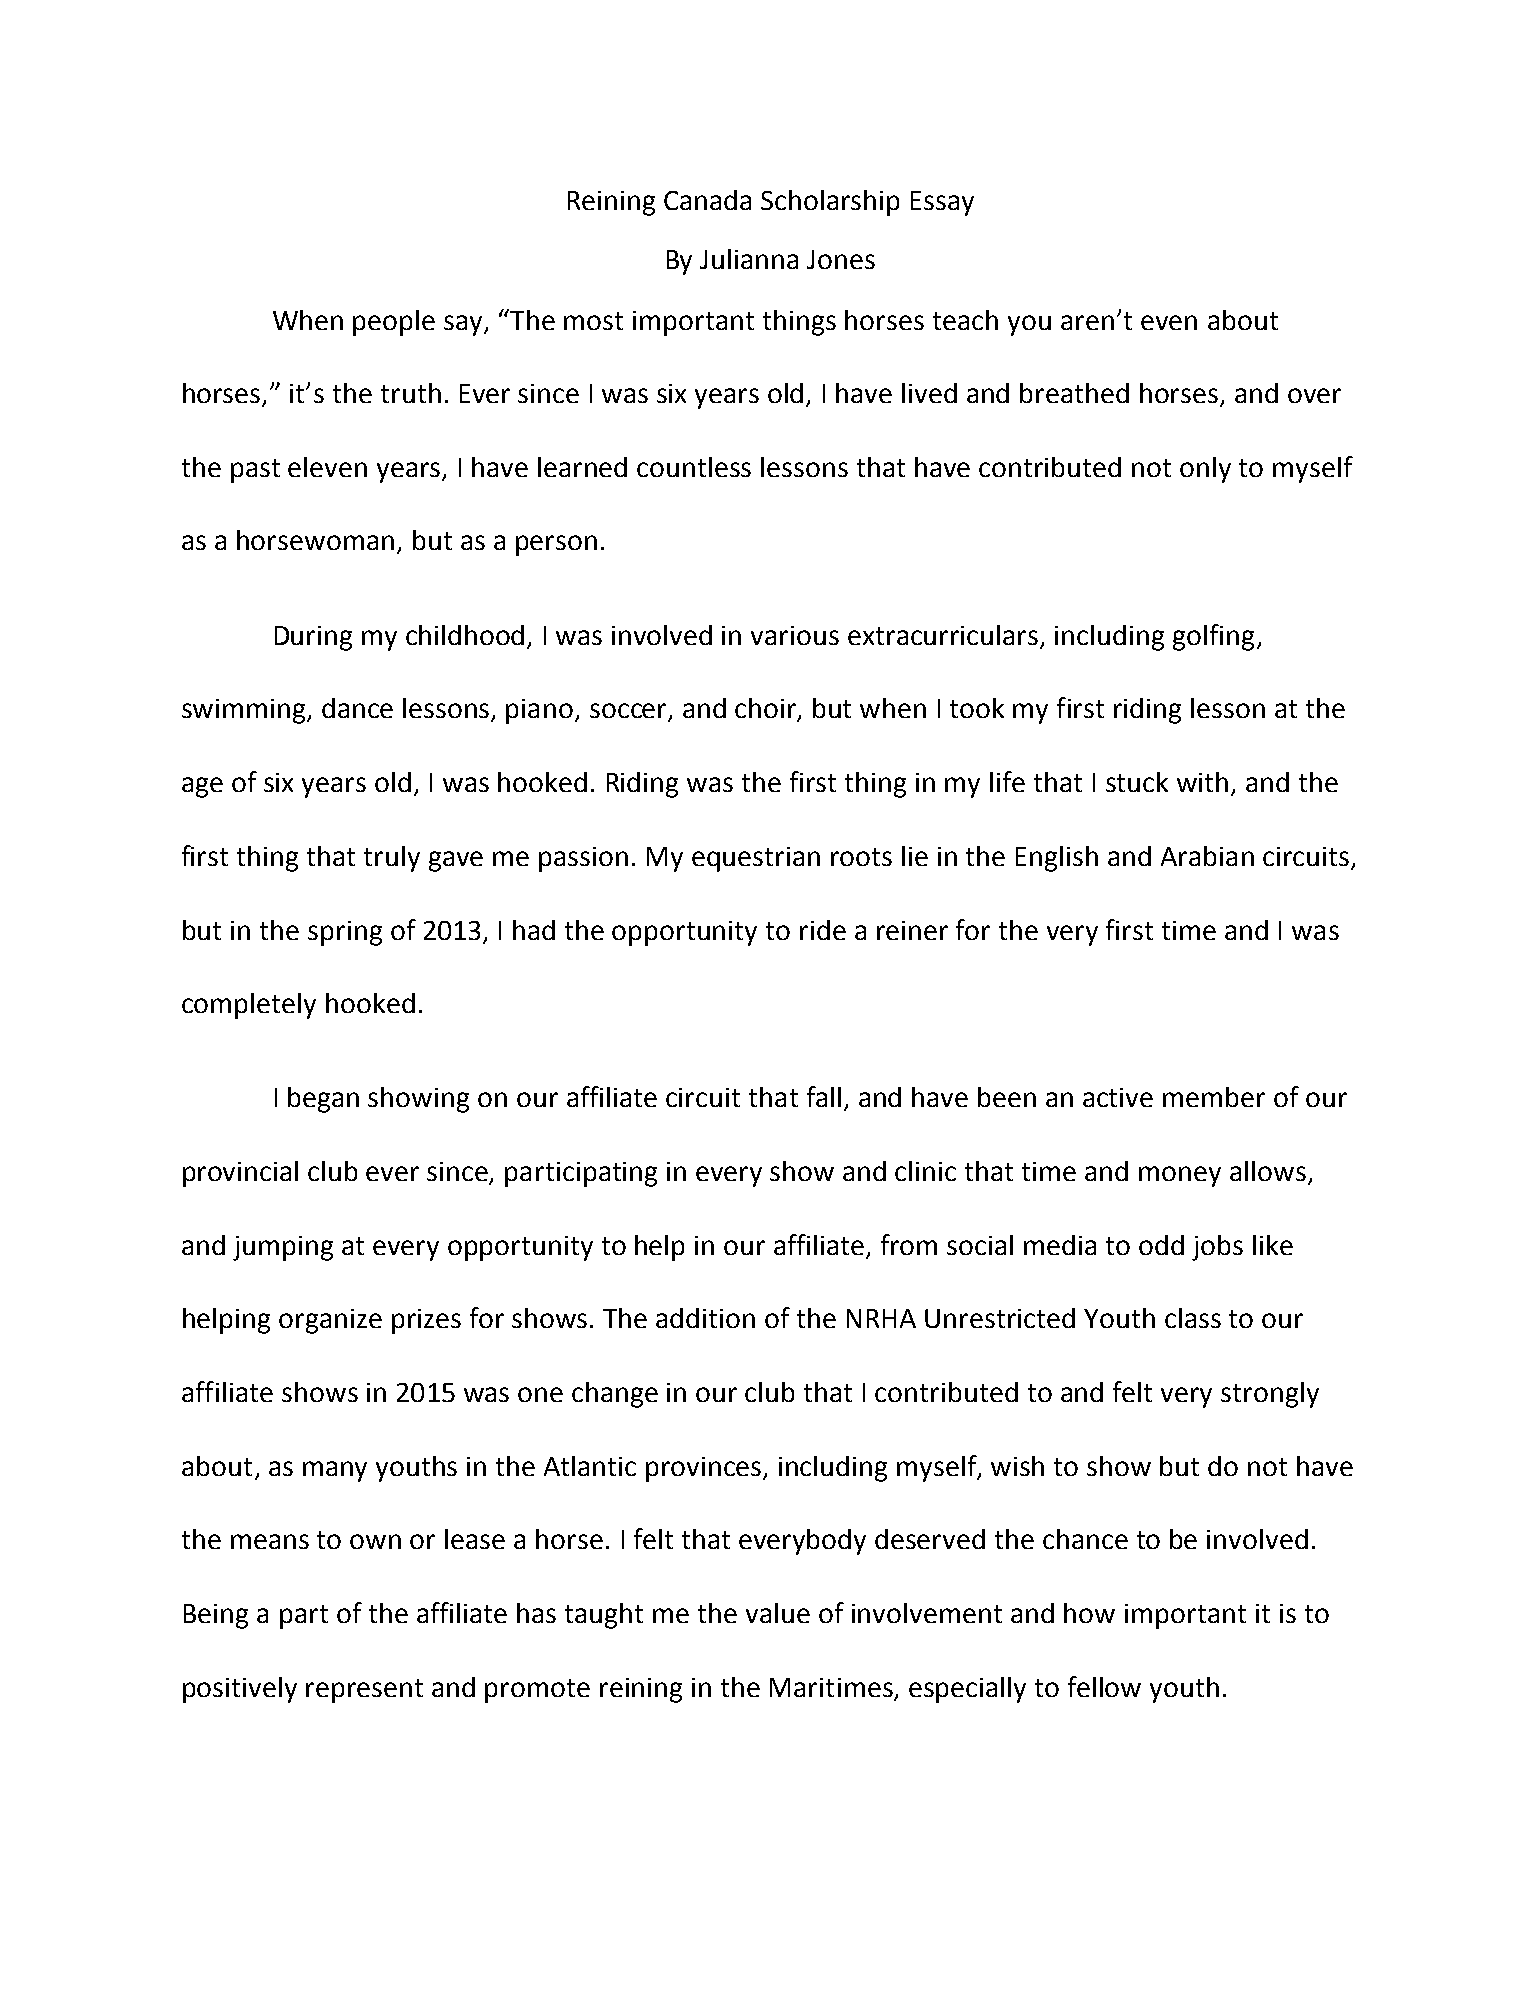  What do you see at coordinates (778, 1613) in the page?
I see `value` at bounding box center [778, 1613].
